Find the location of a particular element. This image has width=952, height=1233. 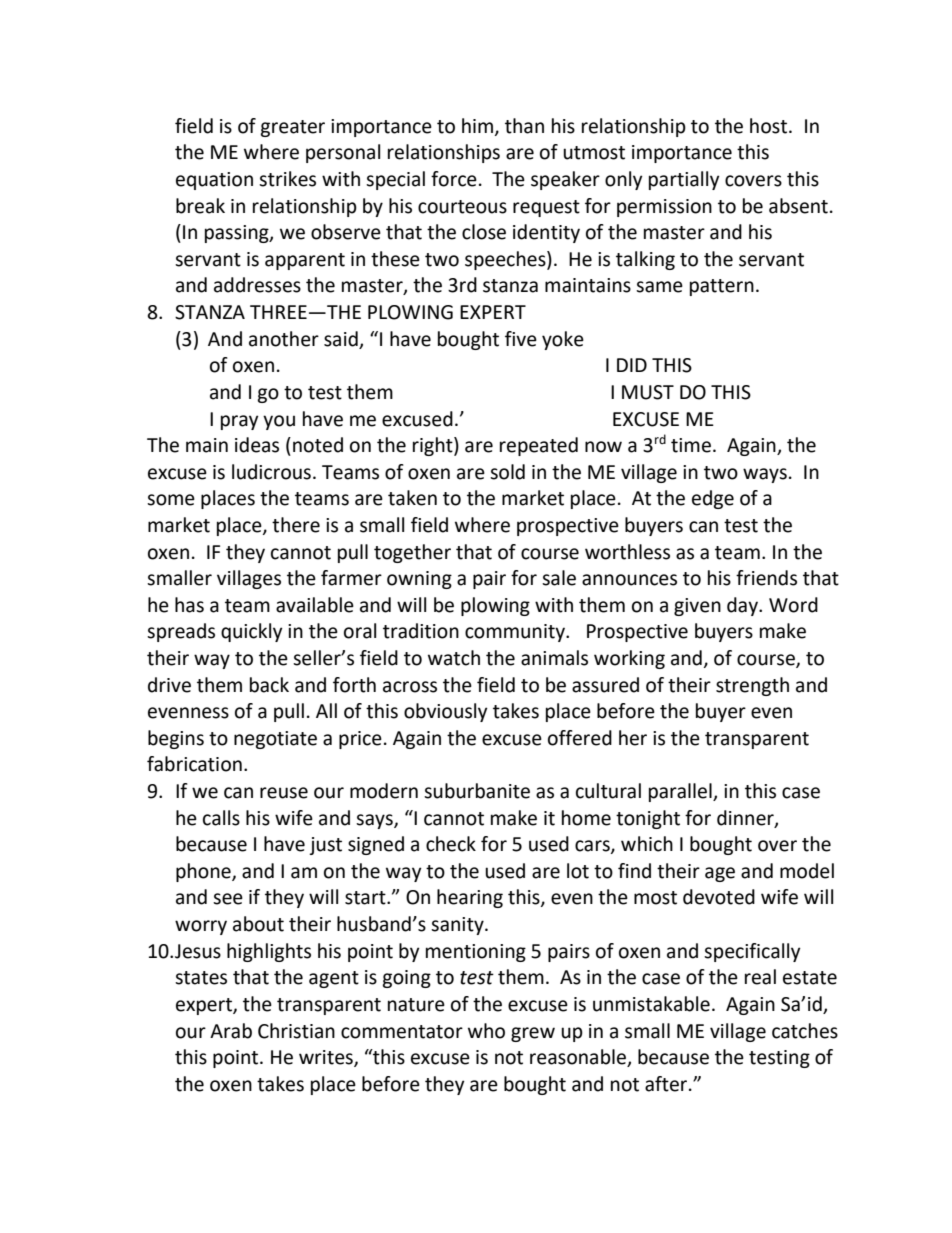

host is located at coordinates (770, 126).
